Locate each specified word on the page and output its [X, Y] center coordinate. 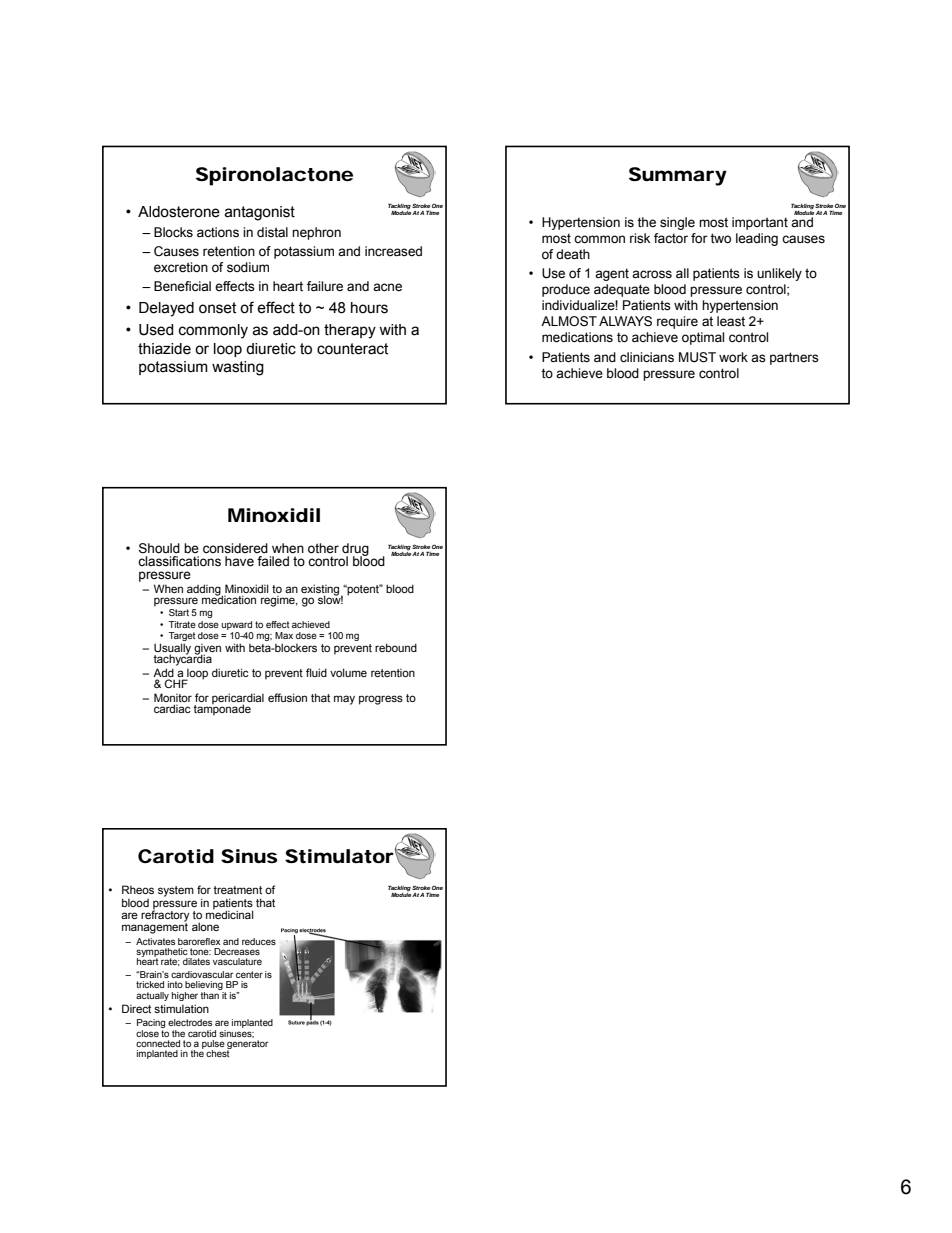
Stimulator [339, 856]
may [344, 700]
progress [381, 700]
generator [248, 1046]
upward [237, 625]
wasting [238, 368]
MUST [697, 357]
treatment [237, 890]
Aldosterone [179, 212]
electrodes [190, 1022]
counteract [352, 349]
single [677, 223]
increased [393, 251]
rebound [396, 647]
